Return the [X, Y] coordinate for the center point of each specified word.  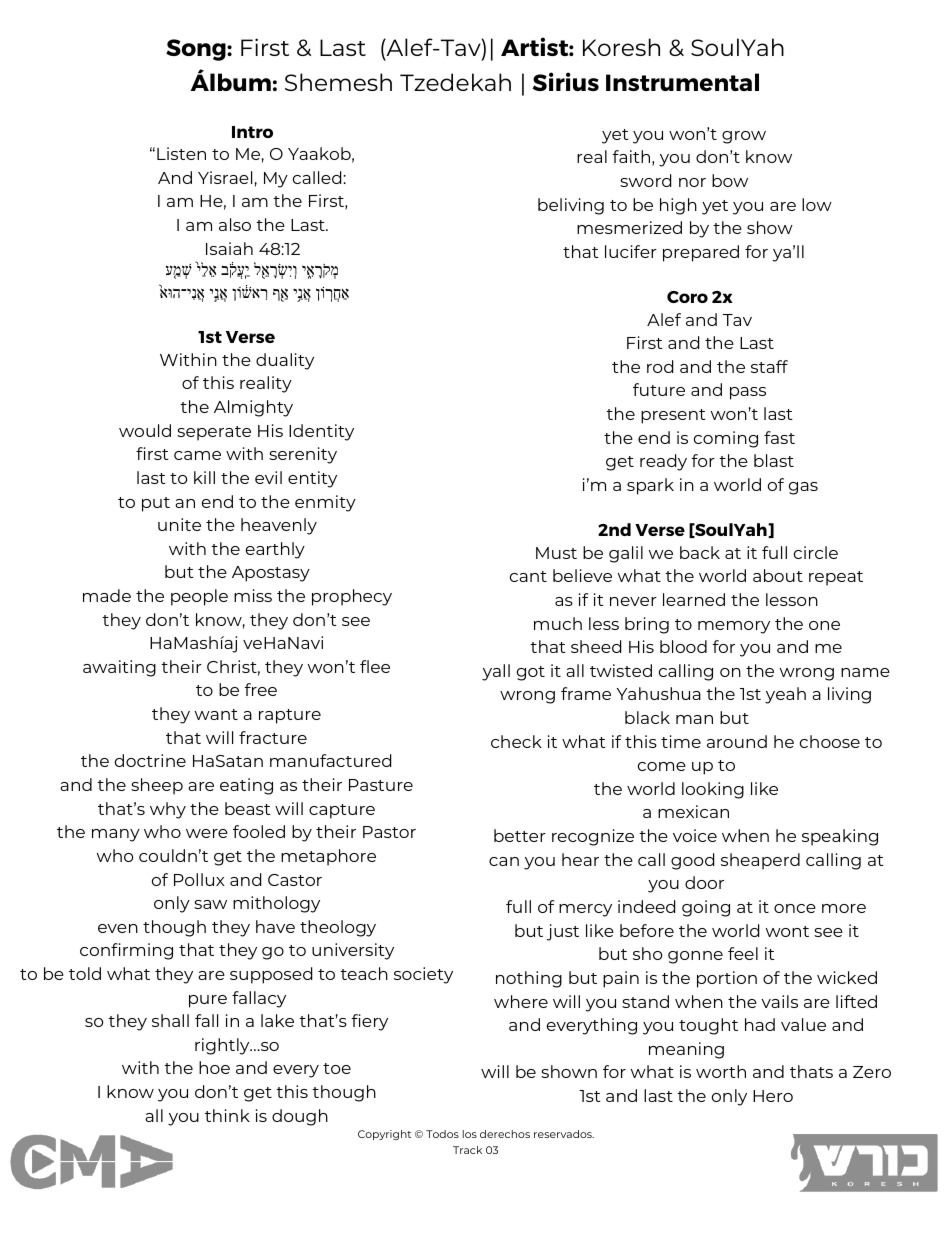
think [227, 1115]
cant [528, 576]
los [470, 1134]
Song [197, 50]
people [199, 597]
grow [744, 137]
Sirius [566, 81]
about [778, 575]
